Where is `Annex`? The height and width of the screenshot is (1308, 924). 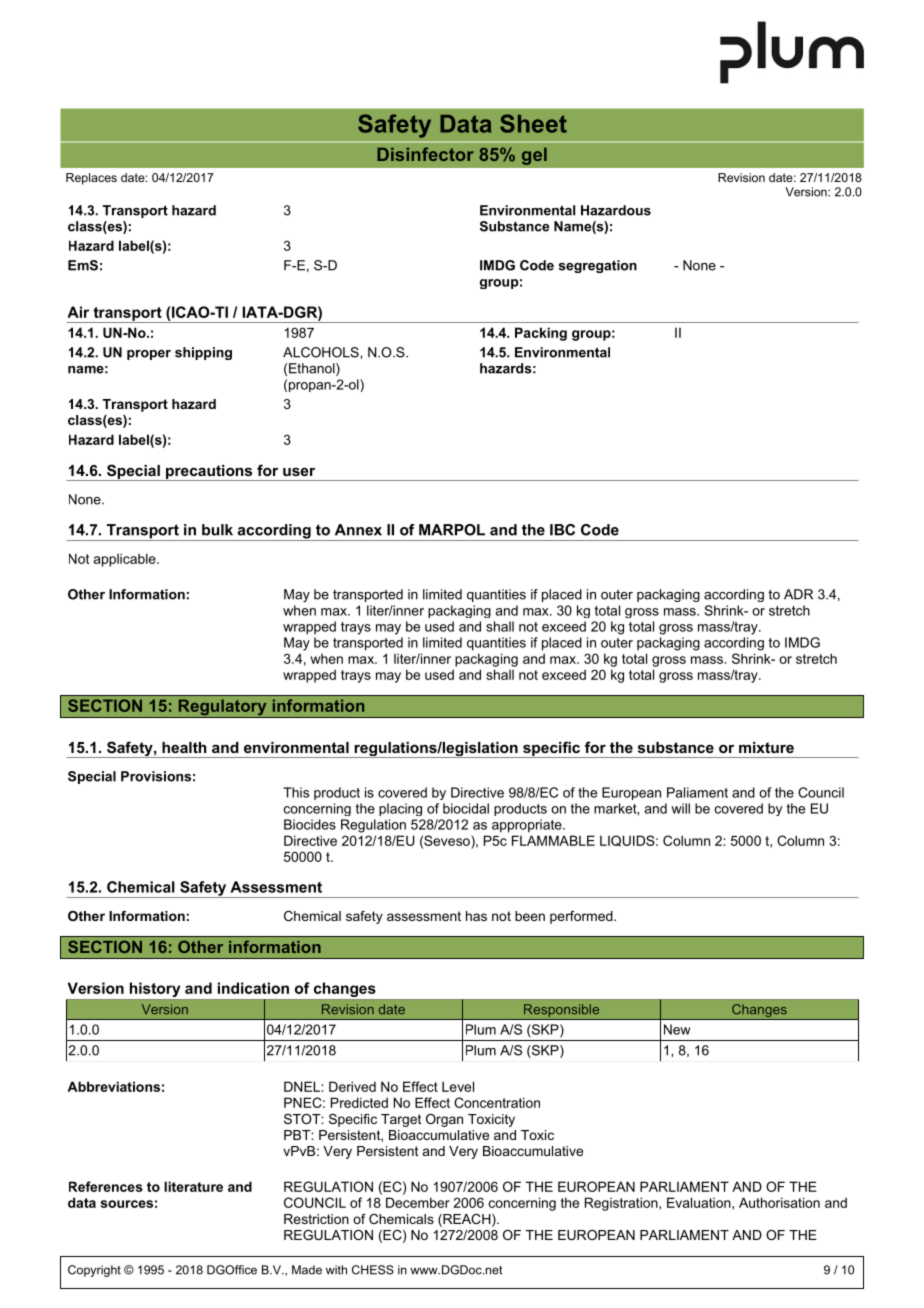 Annex is located at coordinates (358, 530).
